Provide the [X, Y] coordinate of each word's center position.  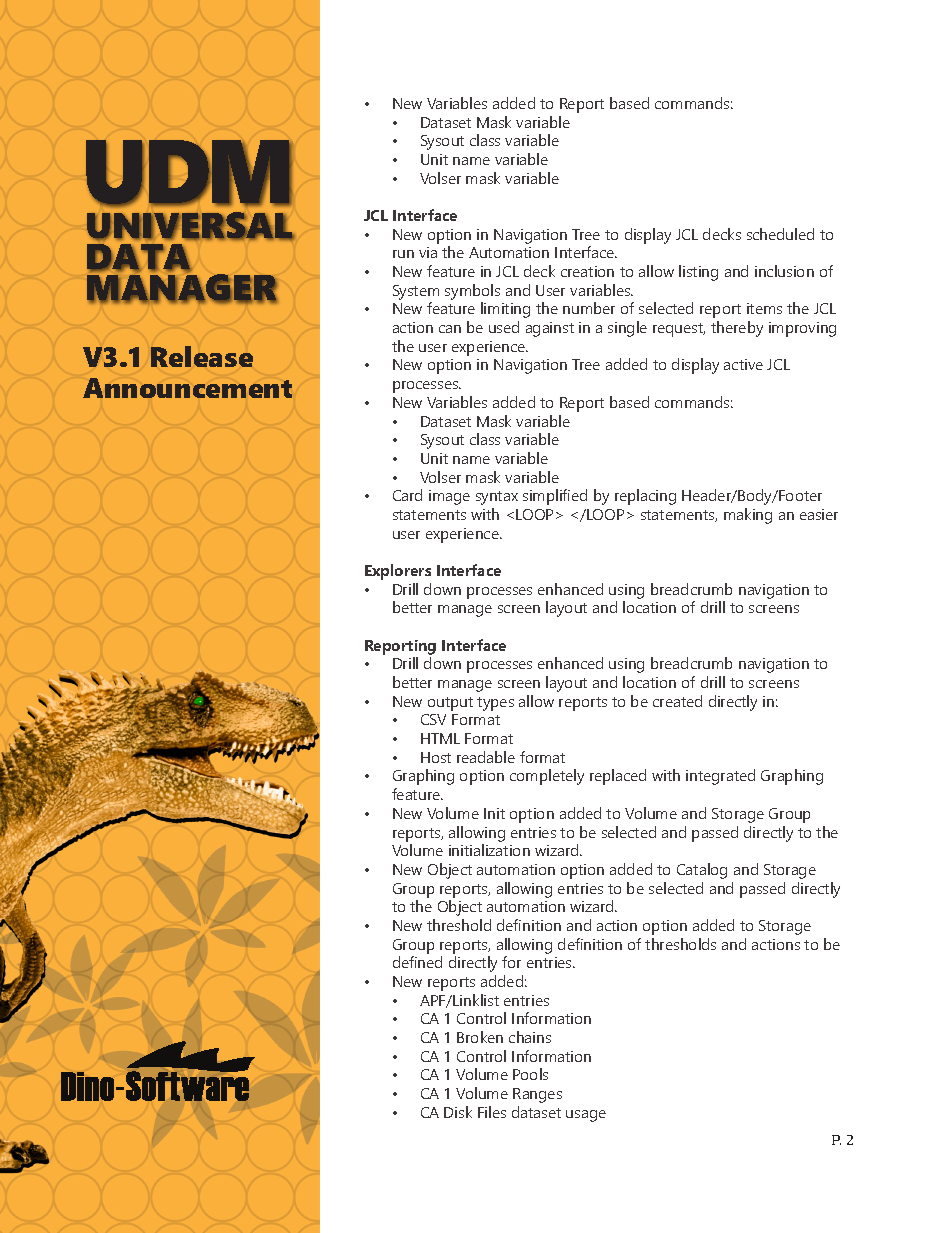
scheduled [780, 234]
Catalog [702, 871]
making [748, 516]
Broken [480, 1037]
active [743, 364]
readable [486, 757]
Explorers [398, 572]
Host [436, 757]
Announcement [187, 388]
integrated [720, 777]
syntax [497, 498]
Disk [458, 1112]
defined [417, 962]
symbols [472, 292]
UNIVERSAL [190, 226]
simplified [555, 497]
